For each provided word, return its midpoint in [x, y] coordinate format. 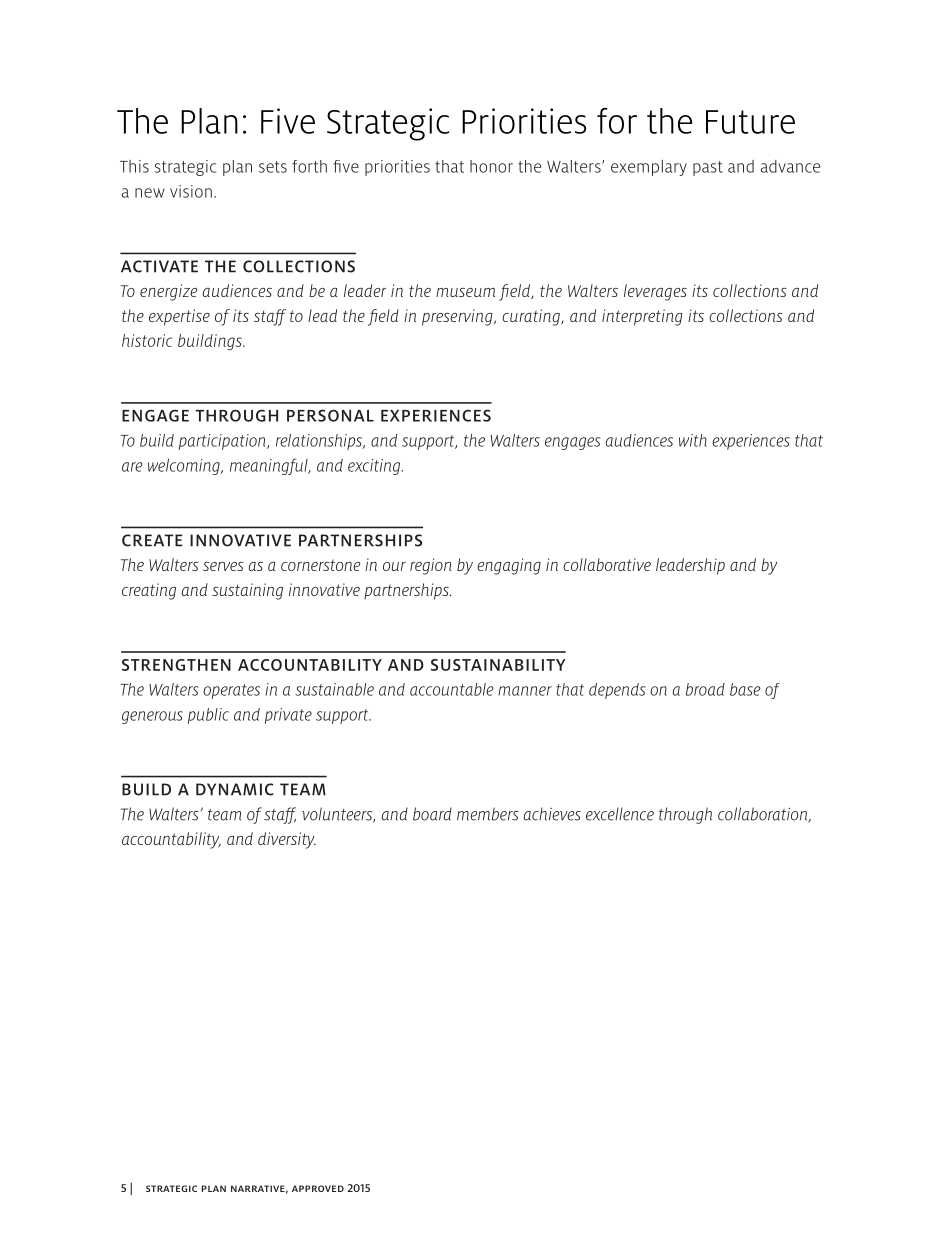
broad [705, 689]
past [708, 168]
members [488, 814]
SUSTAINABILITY [498, 665]
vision [191, 191]
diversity [287, 840]
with [693, 440]
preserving [458, 317]
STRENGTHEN [176, 665]
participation [223, 442]
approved [318, 1188]
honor [491, 166]
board [432, 814]
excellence [620, 814]
